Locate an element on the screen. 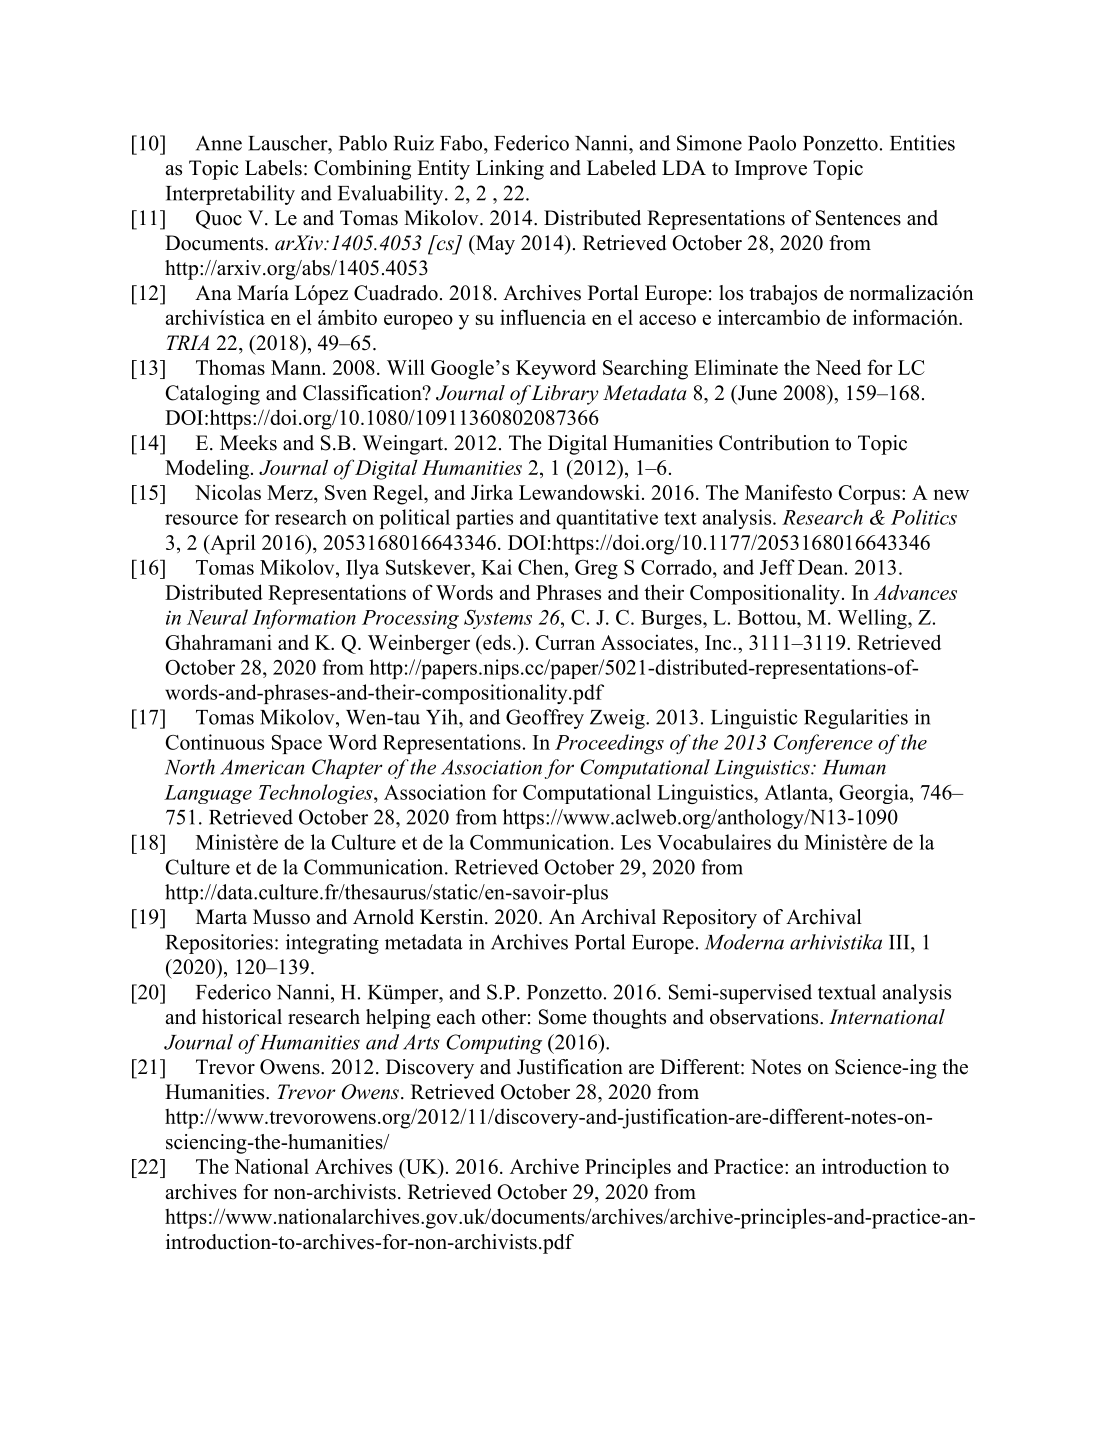 The height and width of the screenshot is (1433, 1107). Lewandowski is located at coordinates (579, 492).
